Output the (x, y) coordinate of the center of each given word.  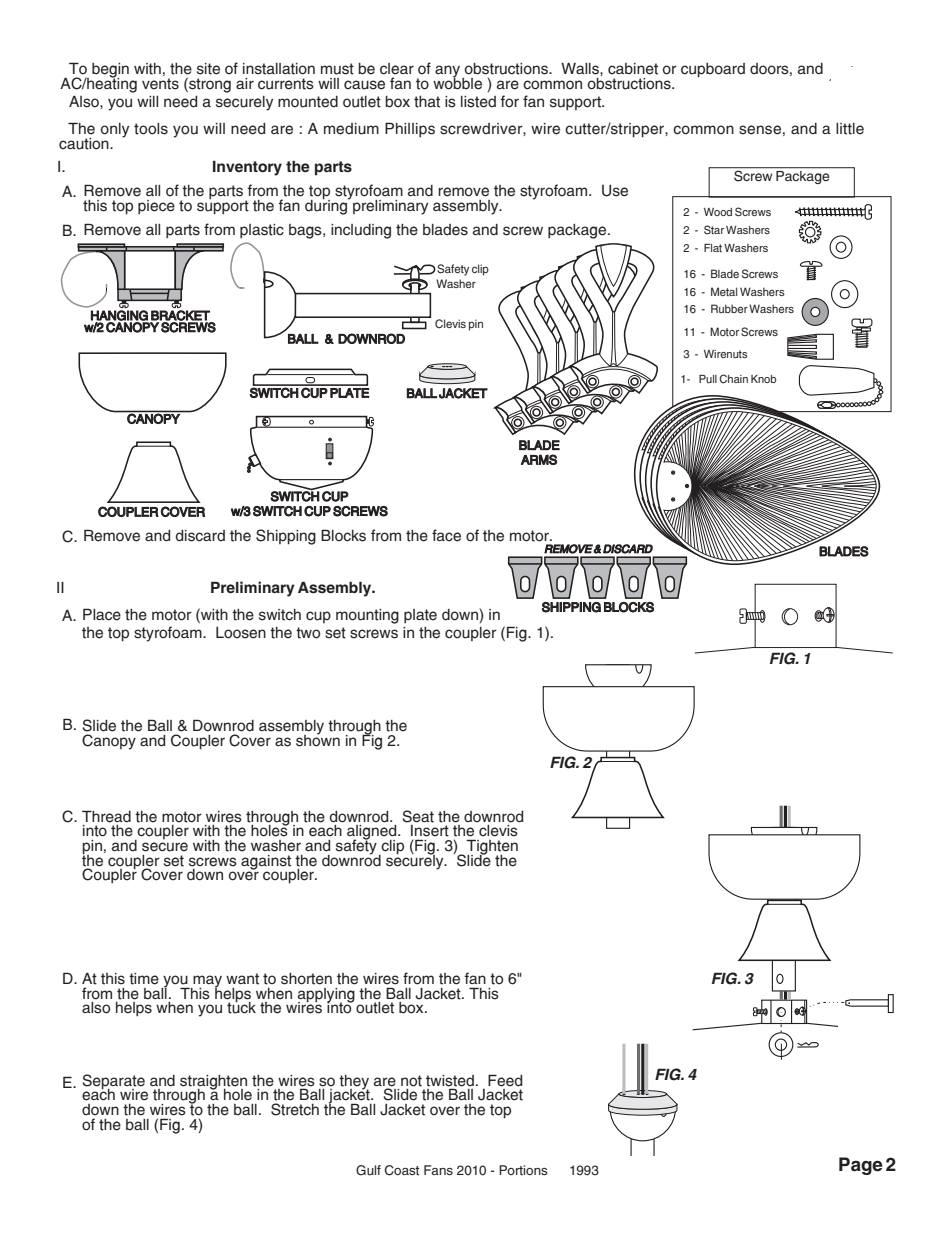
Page (861, 1166)
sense (760, 130)
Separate (113, 1082)
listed (478, 102)
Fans (438, 1170)
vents (160, 84)
